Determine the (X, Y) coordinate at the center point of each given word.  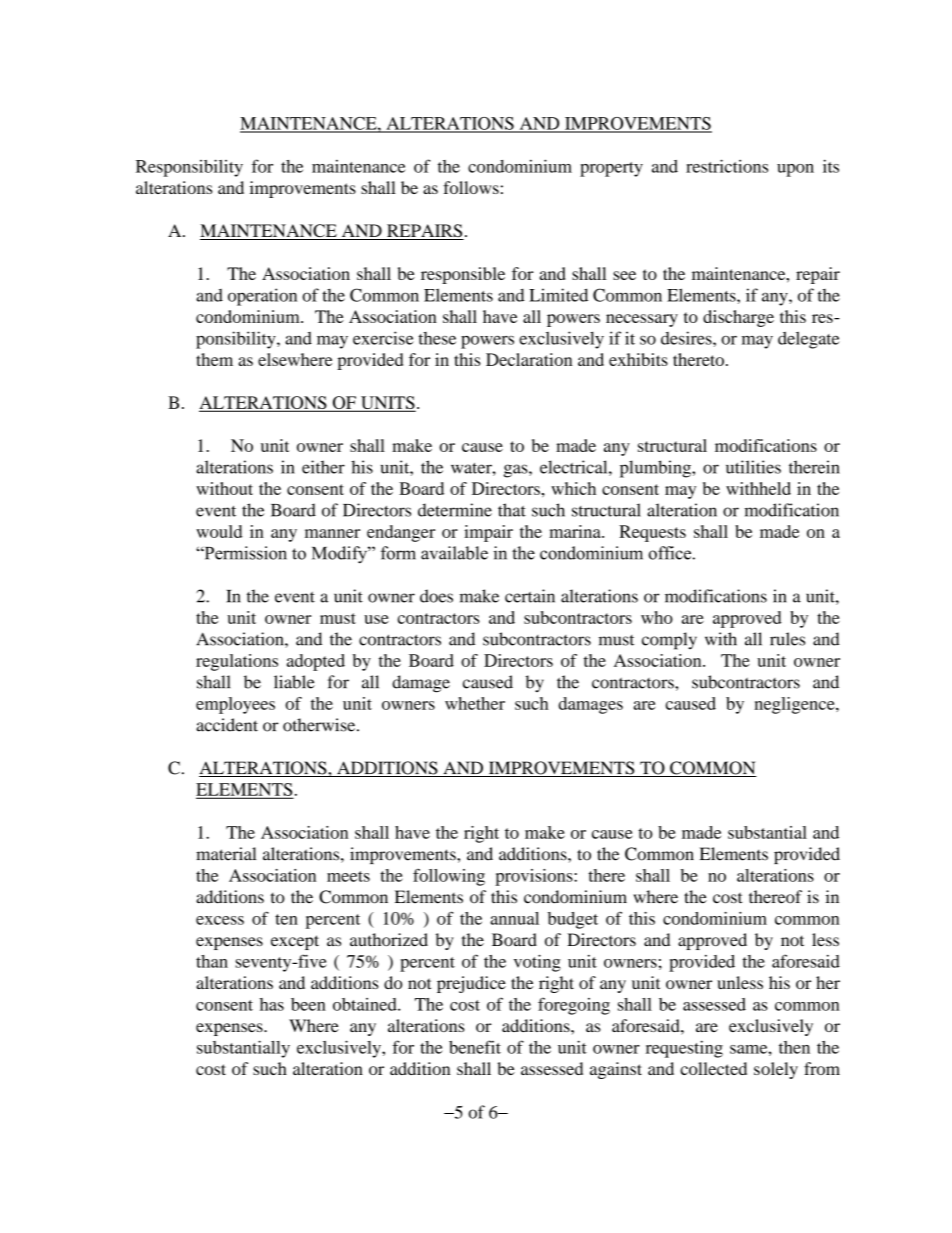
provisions (535, 877)
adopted (316, 662)
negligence (796, 705)
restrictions (727, 166)
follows (471, 187)
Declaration (529, 359)
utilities (753, 467)
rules (787, 639)
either (323, 467)
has (272, 1004)
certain (530, 596)
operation (262, 297)
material (226, 854)
